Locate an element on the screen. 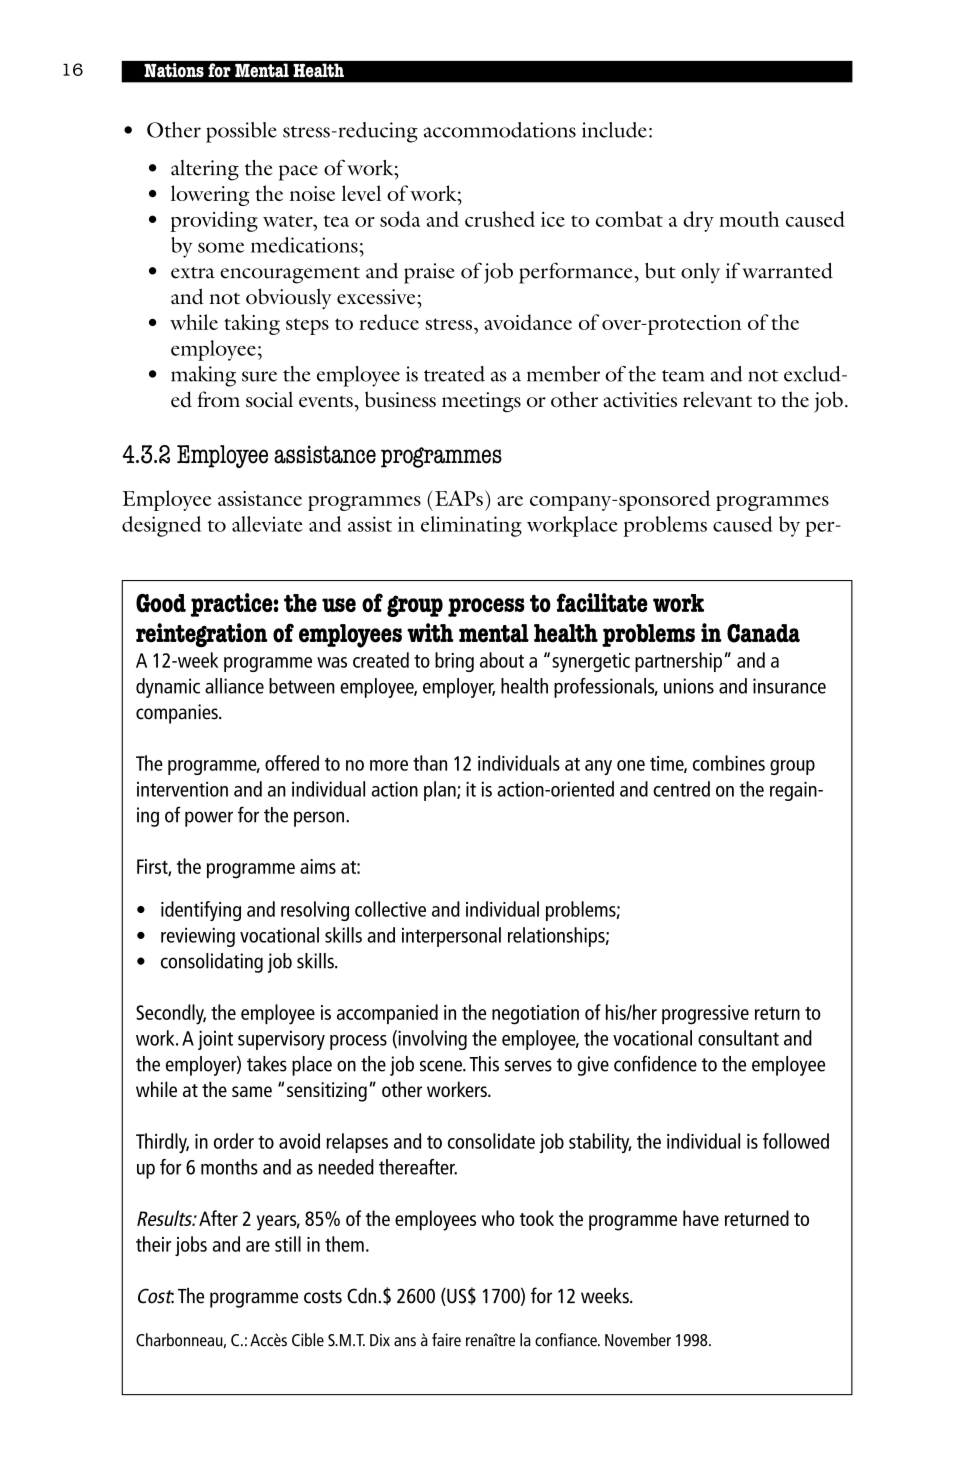  alliance is located at coordinates (234, 686).
